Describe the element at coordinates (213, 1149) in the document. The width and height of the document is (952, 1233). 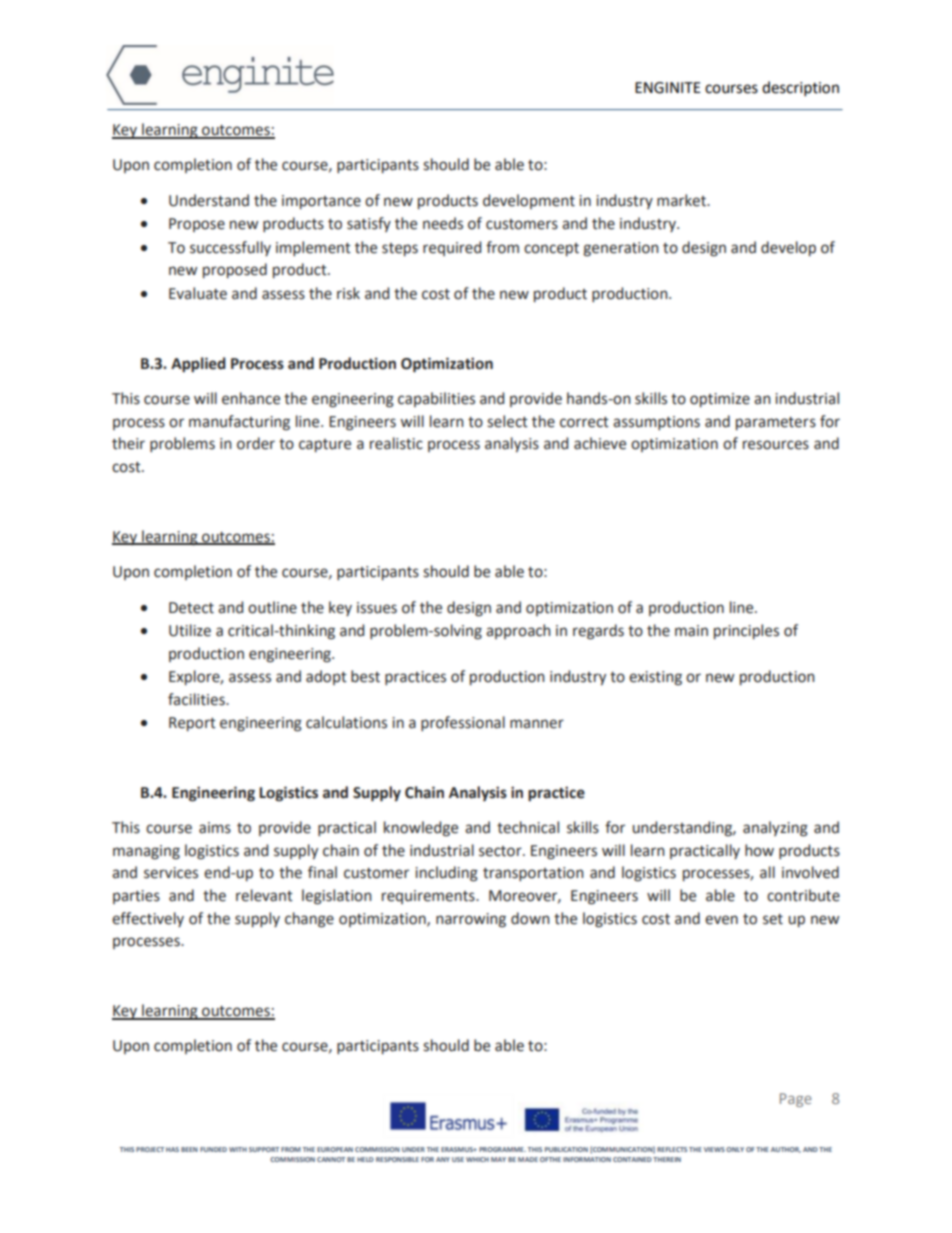
I see `FUNDED` at that location.
